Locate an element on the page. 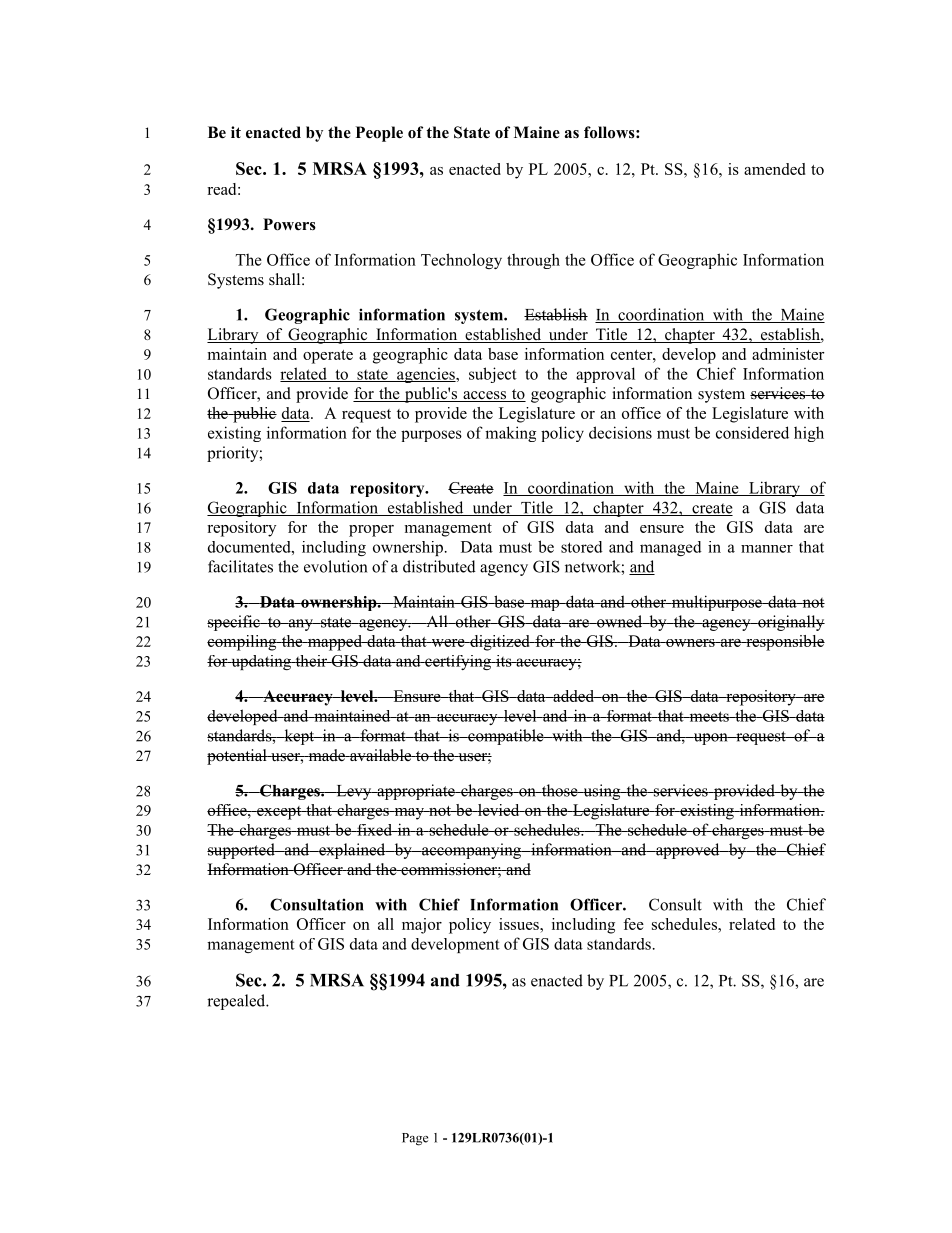 This document has width=952, height=1233. Page is located at coordinates (415, 1139).
